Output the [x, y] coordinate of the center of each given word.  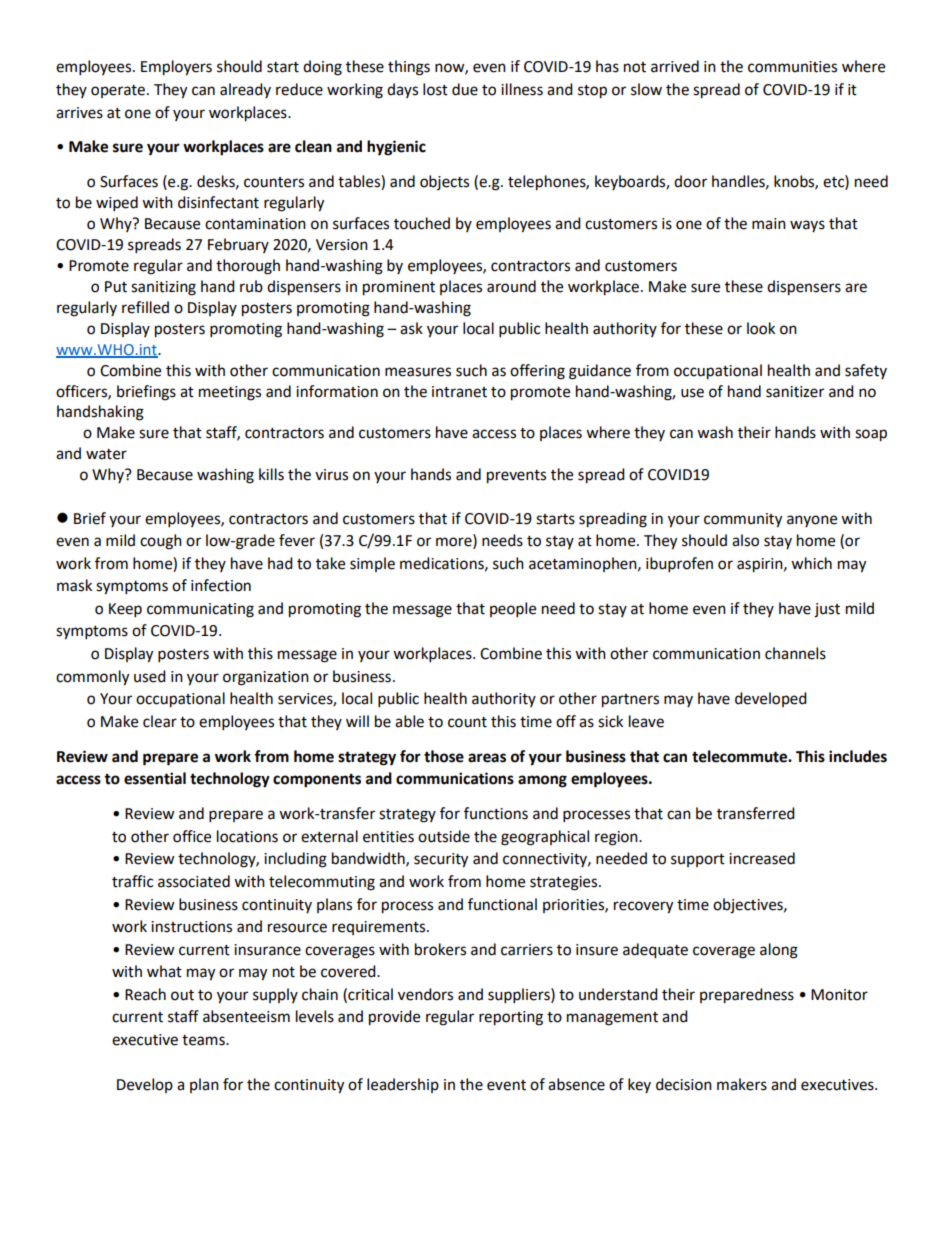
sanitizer [795, 392]
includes [858, 756]
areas [487, 758]
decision [684, 1084]
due [465, 89]
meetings [230, 393]
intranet [459, 392]
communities [792, 67]
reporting [511, 1018]
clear [160, 721]
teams [204, 1040]
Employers [176, 68]
